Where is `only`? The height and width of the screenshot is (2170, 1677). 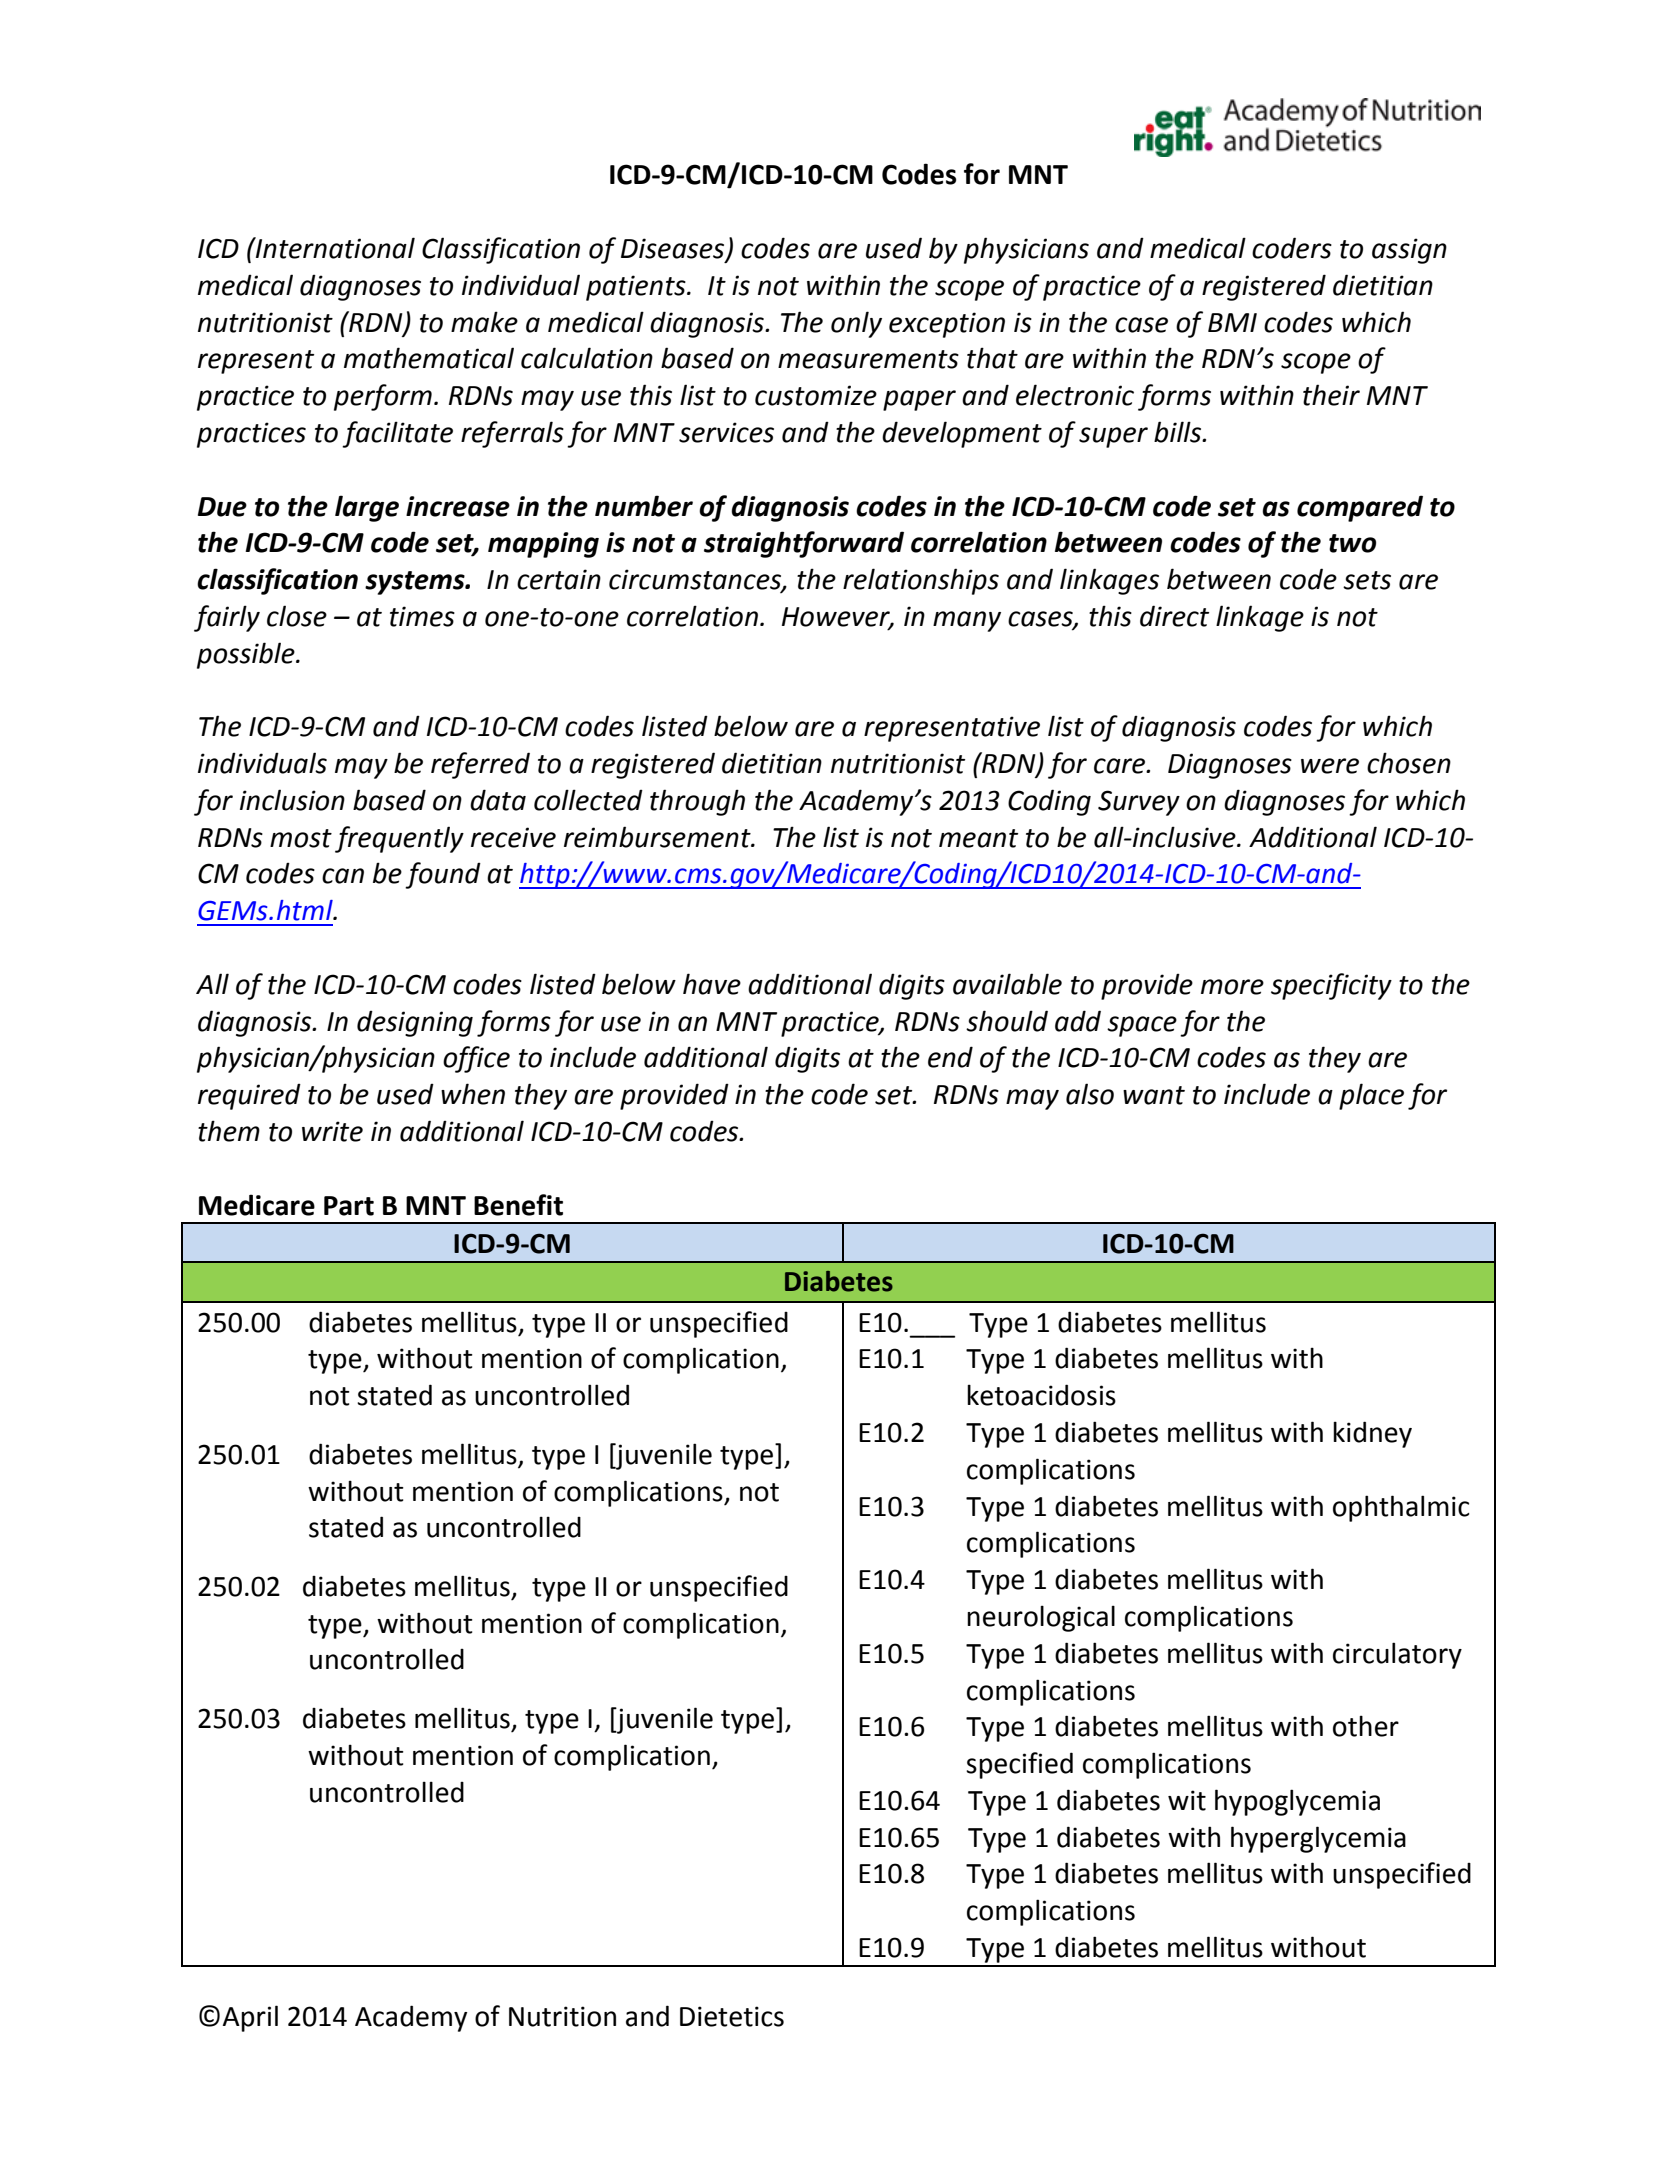 only is located at coordinates (856, 324).
